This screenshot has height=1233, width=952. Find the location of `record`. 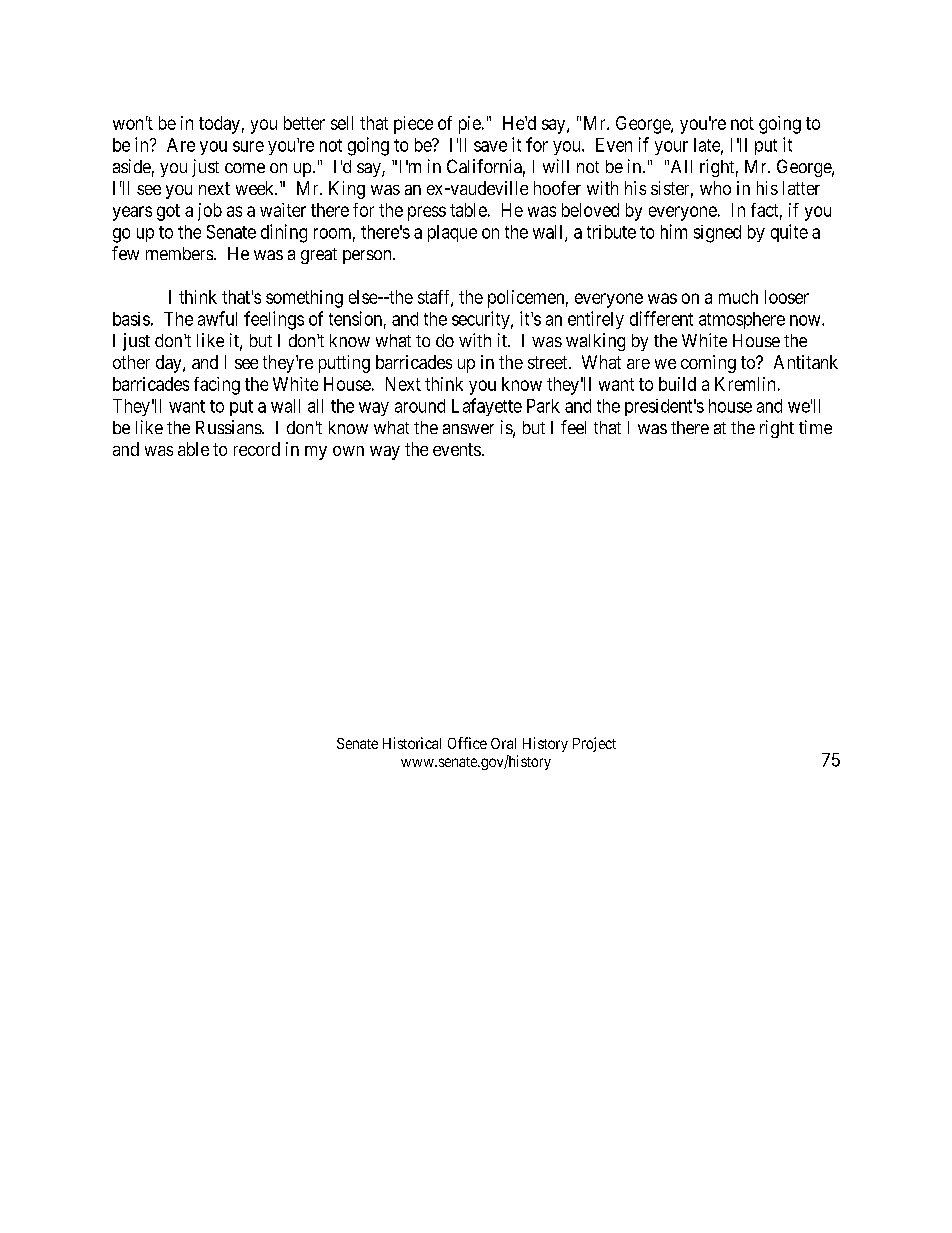

record is located at coordinates (257, 449).
